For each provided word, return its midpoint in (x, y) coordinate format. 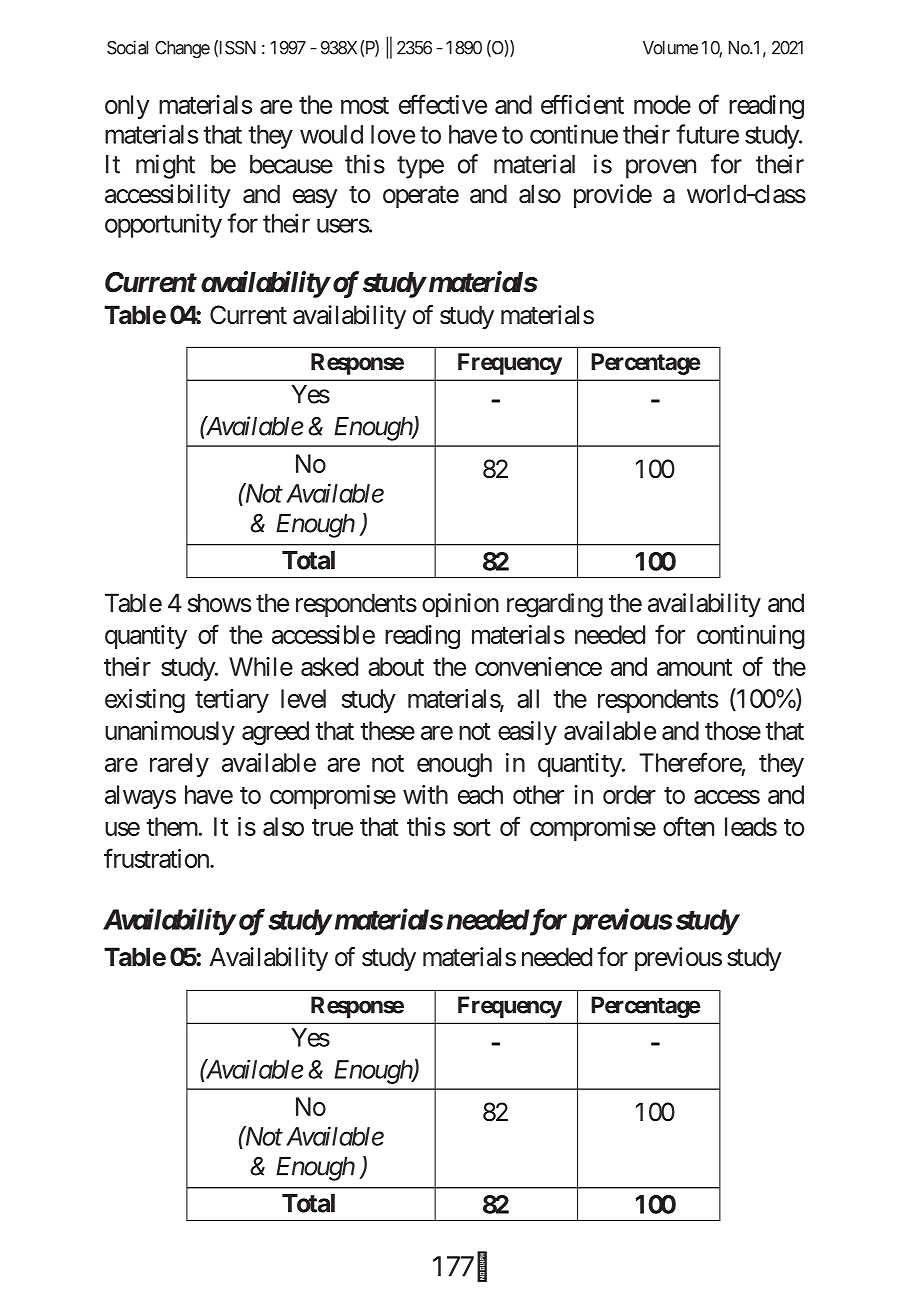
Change (182, 49)
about (396, 666)
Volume (670, 48)
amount (694, 667)
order (629, 794)
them (172, 826)
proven (661, 169)
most (365, 105)
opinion (460, 605)
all (528, 698)
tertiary (232, 701)
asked (329, 666)
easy (315, 198)
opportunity (163, 225)
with (425, 794)
